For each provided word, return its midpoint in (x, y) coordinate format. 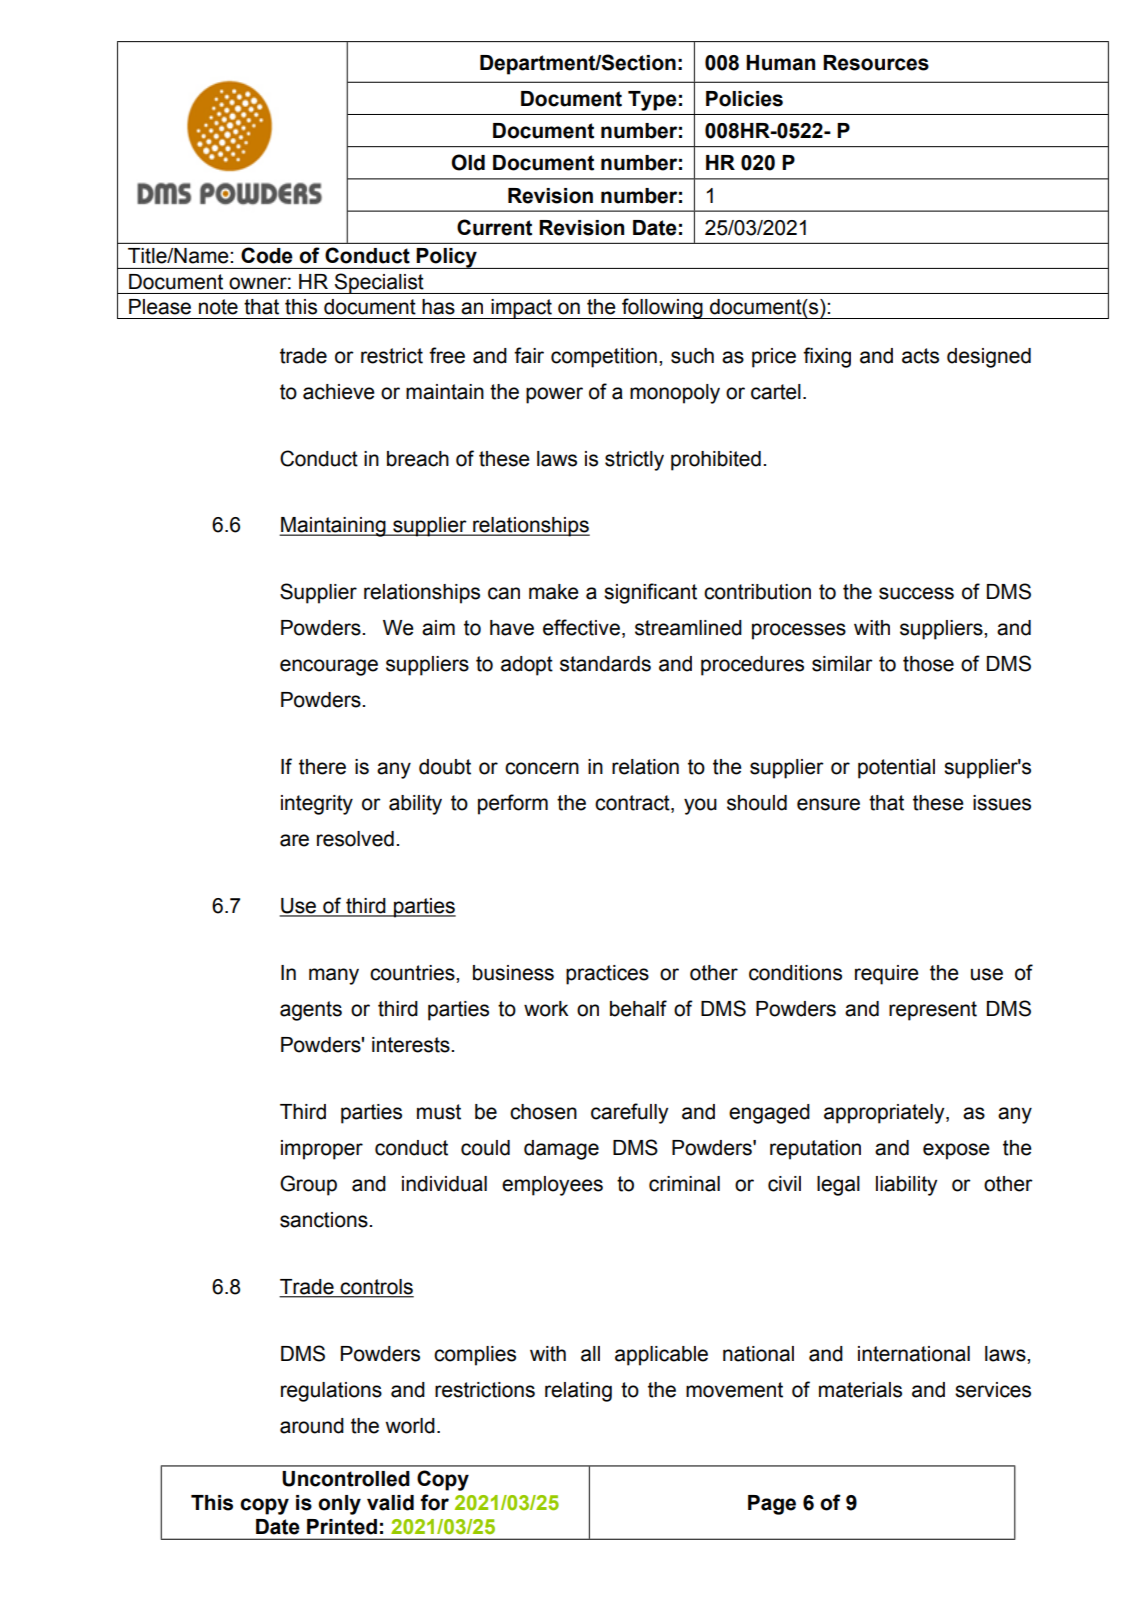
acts (920, 356)
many (334, 976)
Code (267, 255)
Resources (876, 63)
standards (605, 664)
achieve (339, 392)
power (554, 395)
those (928, 664)
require (887, 975)
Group (308, 1185)
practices (607, 975)
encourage (329, 667)
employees (552, 1186)
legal (838, 1186)
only (339, 1505)
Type (652, 101)
